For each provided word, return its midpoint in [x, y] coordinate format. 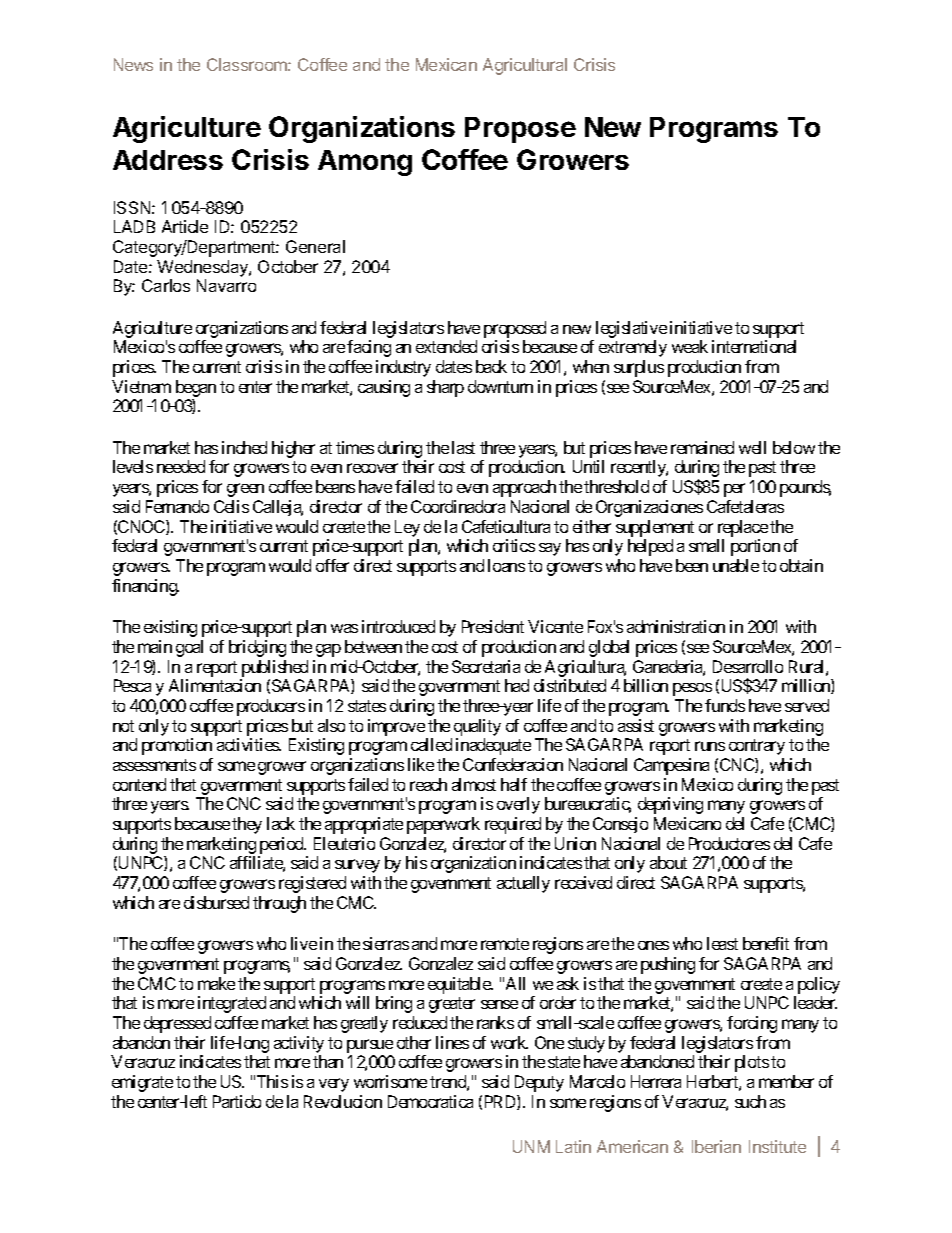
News [133, 64]
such [750, 1101]
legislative [631, 329]
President [493, 626]
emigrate [142, 1083]
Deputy [539, 1083]
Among [365, 163]
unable [736, 565]
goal [189, 648]
